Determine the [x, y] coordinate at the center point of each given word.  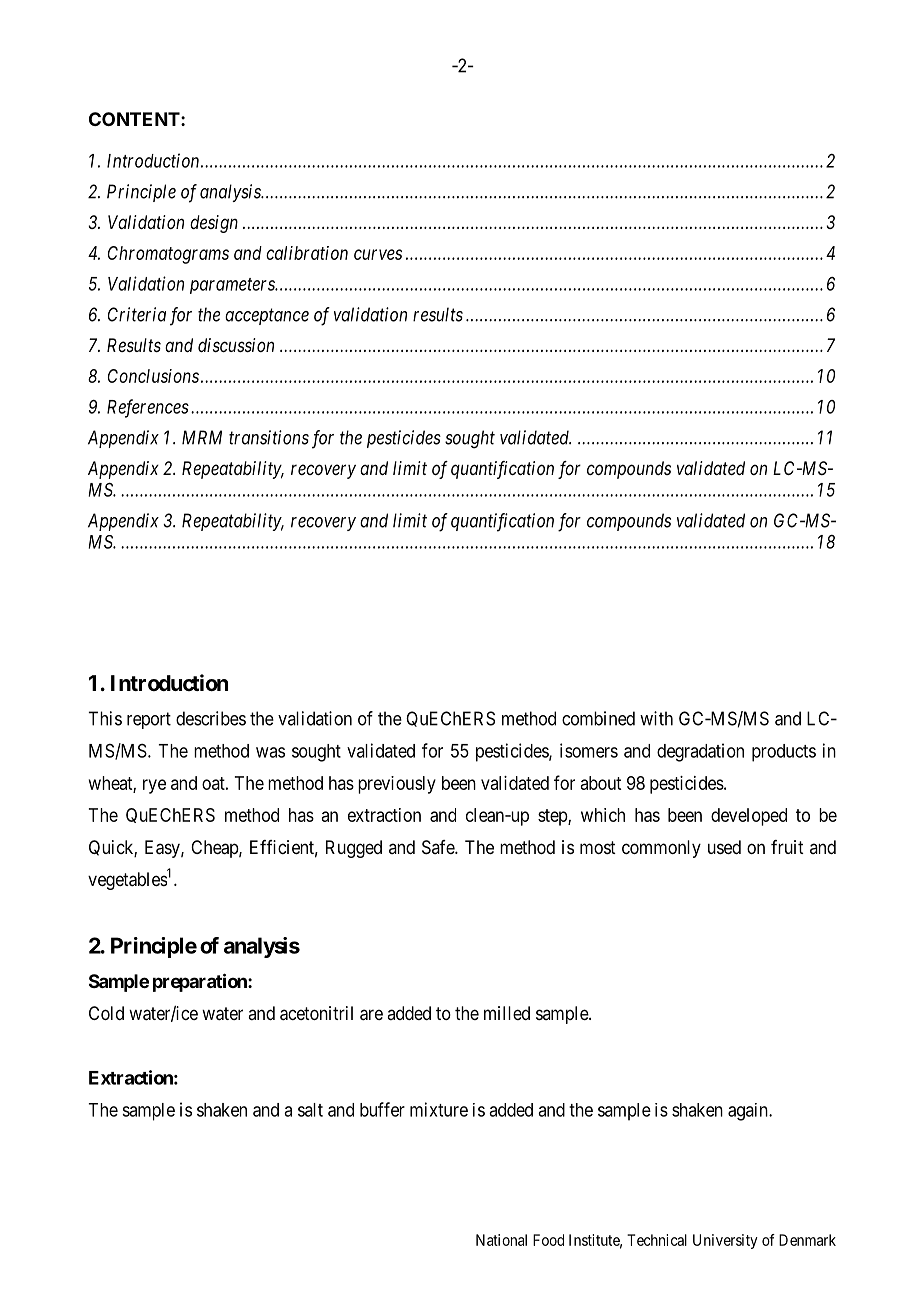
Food [548, 1240]
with [656, 718]
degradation [700, 752]
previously [397, 785]
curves [378, 254]
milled [507, 1013]
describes [211, 718]
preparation [201, 982]
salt [310, 1110]
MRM [202, 437]
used [724, 847]
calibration [307, 253]
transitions [269, 437]
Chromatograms [168, 255]
